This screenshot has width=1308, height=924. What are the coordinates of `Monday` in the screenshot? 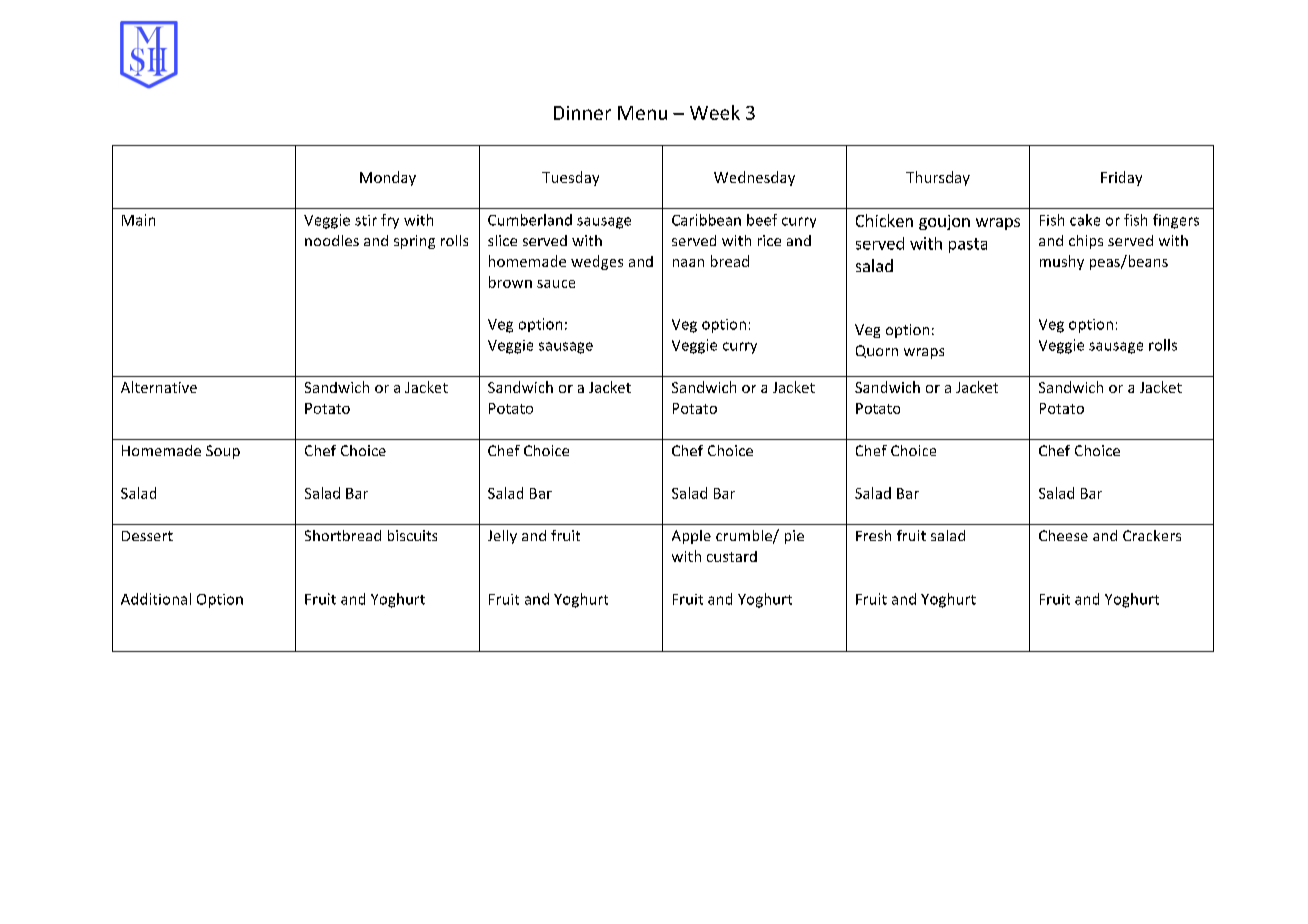 It's located at (388, 178).
